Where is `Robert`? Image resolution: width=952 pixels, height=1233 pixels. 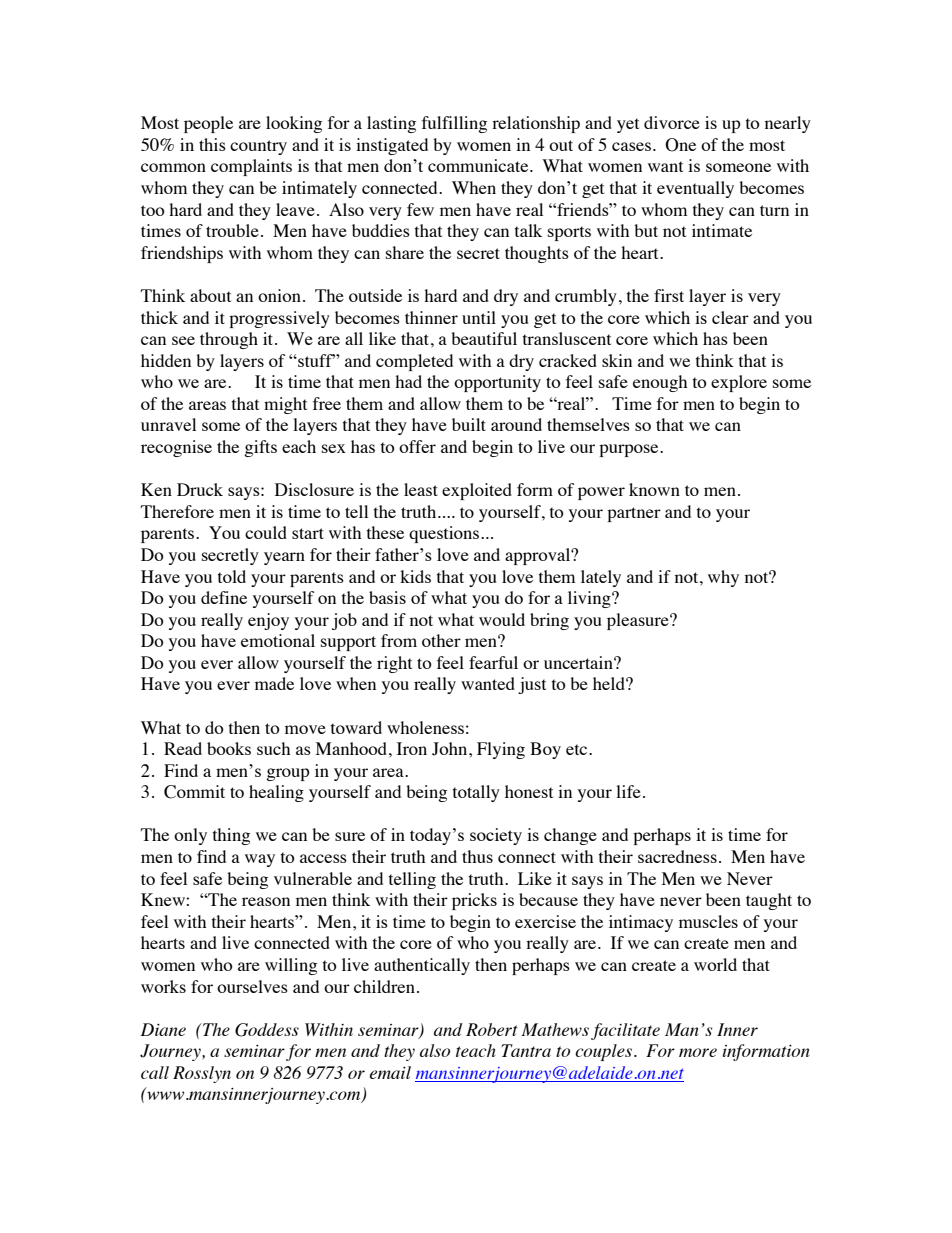
Robert is located at coordinates (492, 1029).
